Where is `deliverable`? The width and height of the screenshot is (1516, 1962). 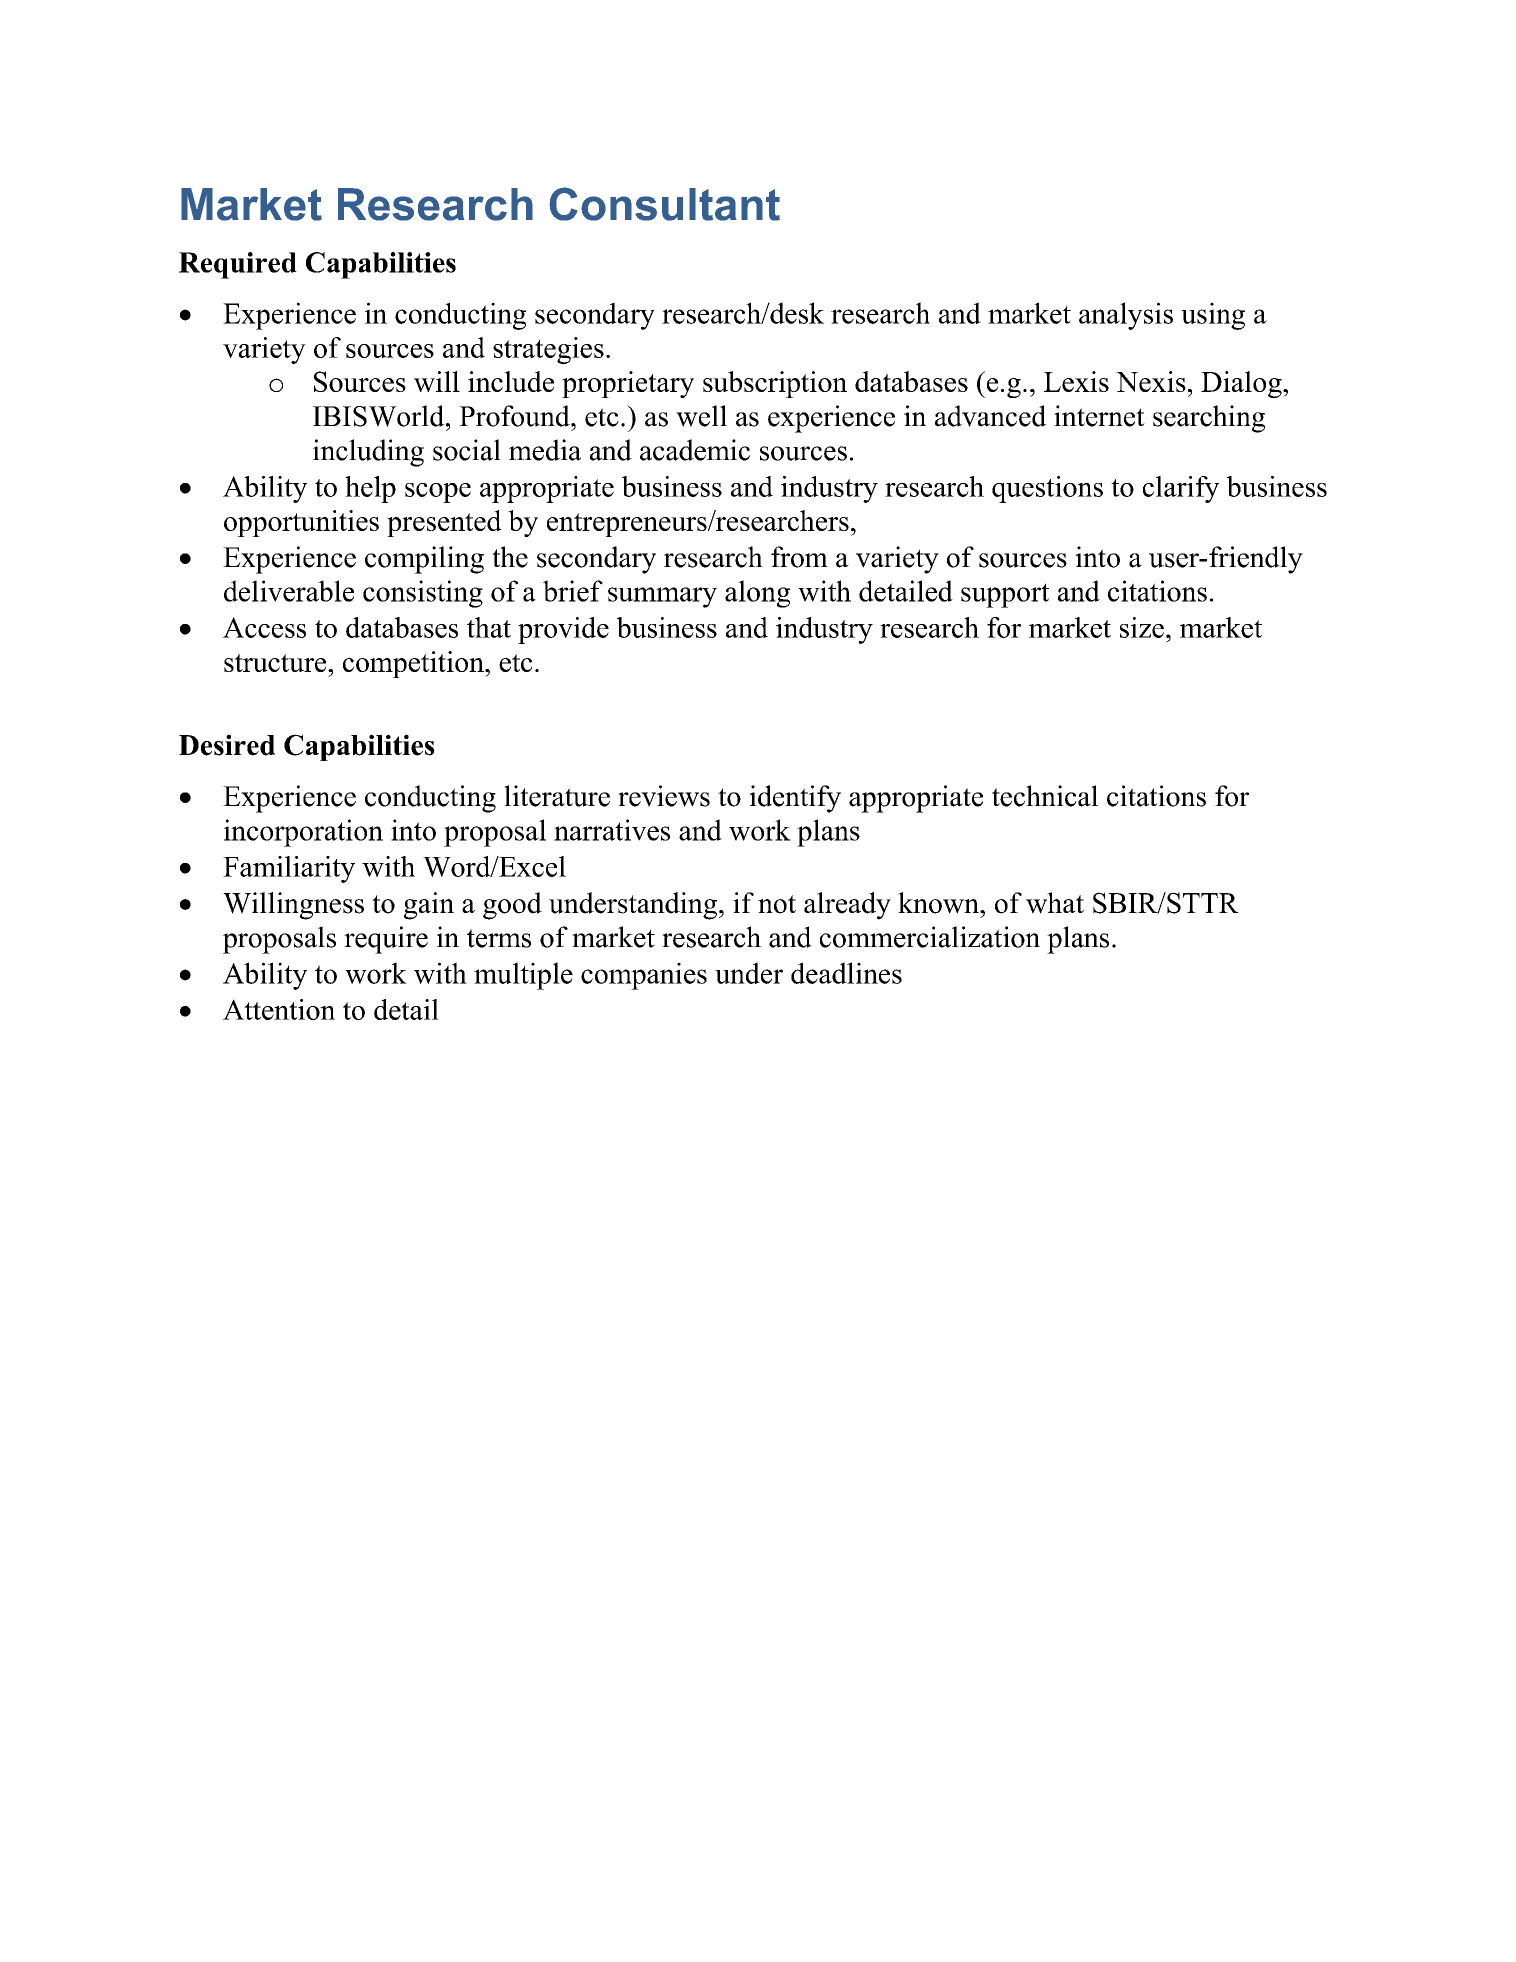
deliverable is located at coordinates (289, 591).
